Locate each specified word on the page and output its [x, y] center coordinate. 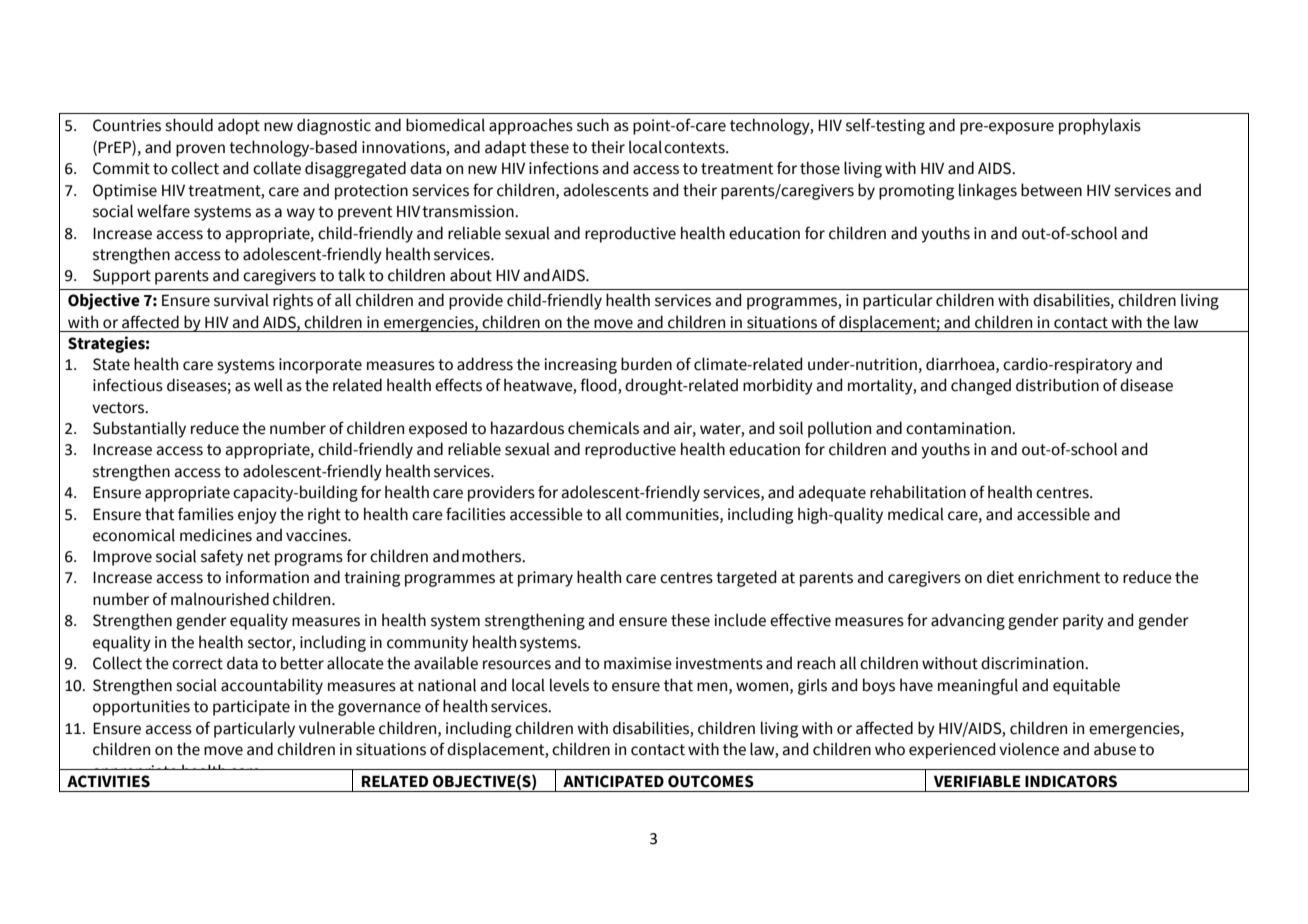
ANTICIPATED [613, 781]
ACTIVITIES [108, 781]
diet [1000, 577]
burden [646, 364]
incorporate [320, 366]
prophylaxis [1100, 126]
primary [545, 579]
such [593, 125]
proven [200, 150]
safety [222, 557]
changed [981, 386]
